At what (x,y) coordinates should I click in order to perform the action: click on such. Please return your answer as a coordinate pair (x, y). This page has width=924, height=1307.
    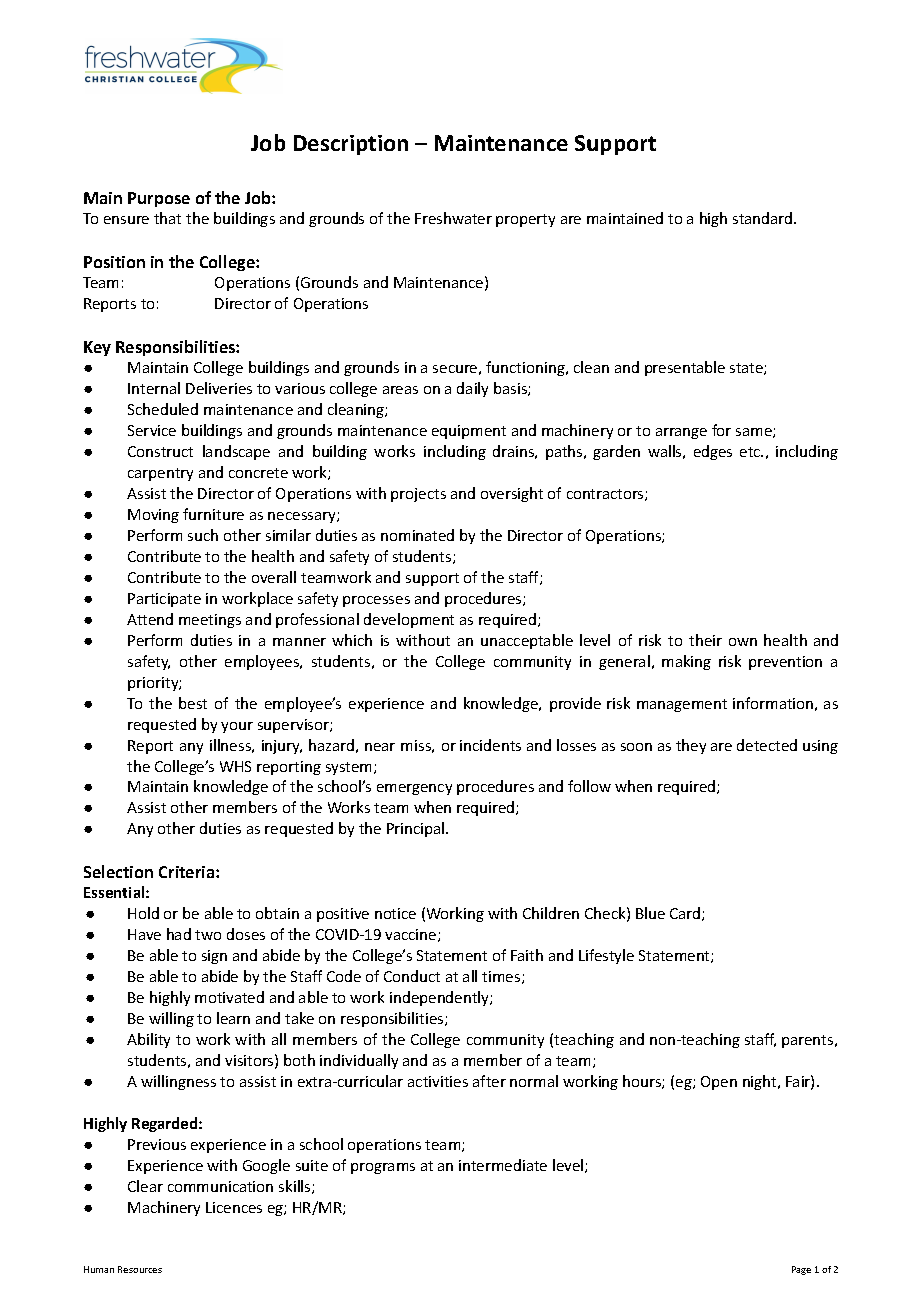
    Looking at the image, I should click on (203, 535).
